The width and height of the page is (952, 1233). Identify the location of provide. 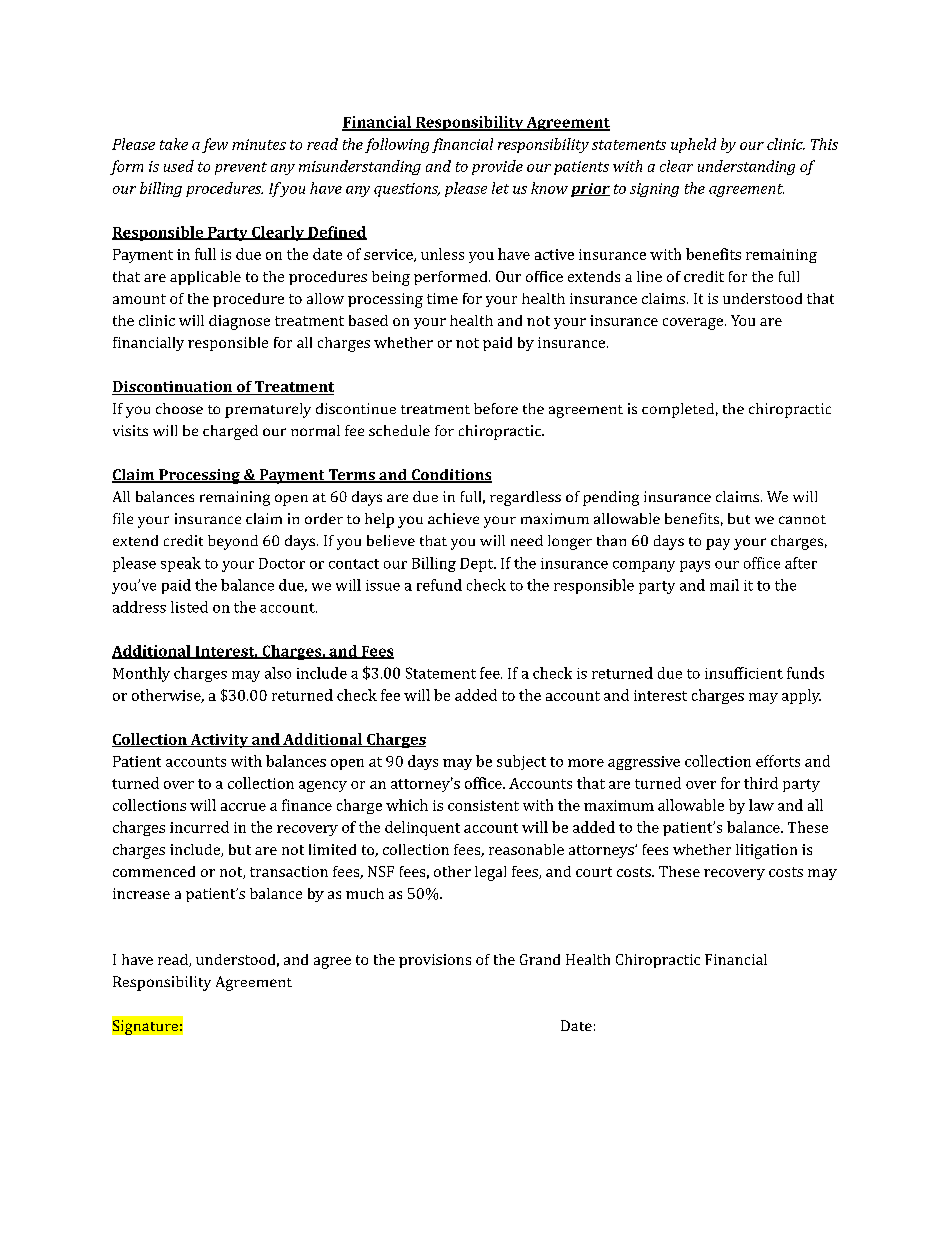
(497, 167).
